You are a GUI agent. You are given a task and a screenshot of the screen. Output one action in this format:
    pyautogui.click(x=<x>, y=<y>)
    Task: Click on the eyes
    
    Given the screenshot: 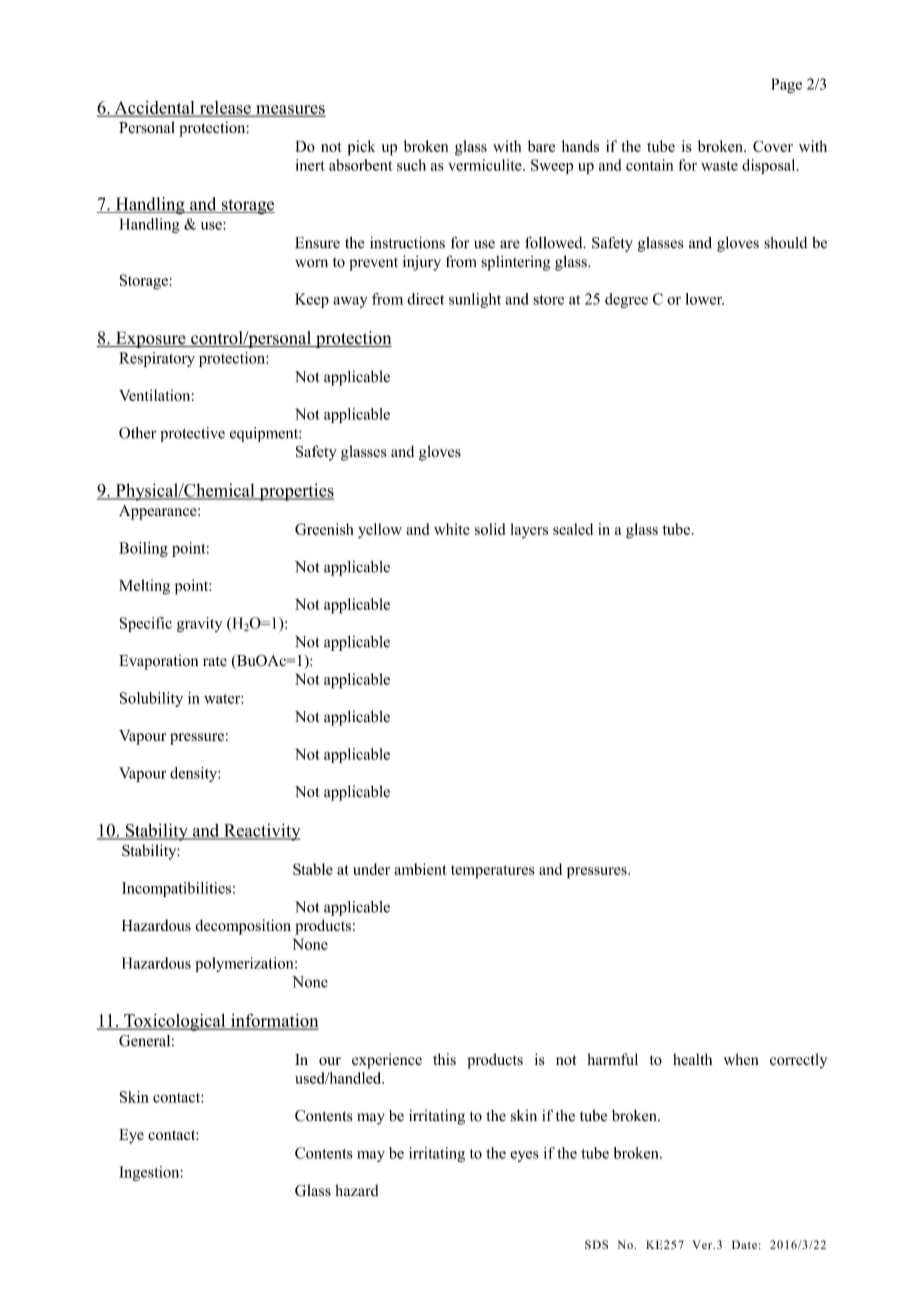 What is the action you would take?
    pyautogui.click(x=524, y=1156)
